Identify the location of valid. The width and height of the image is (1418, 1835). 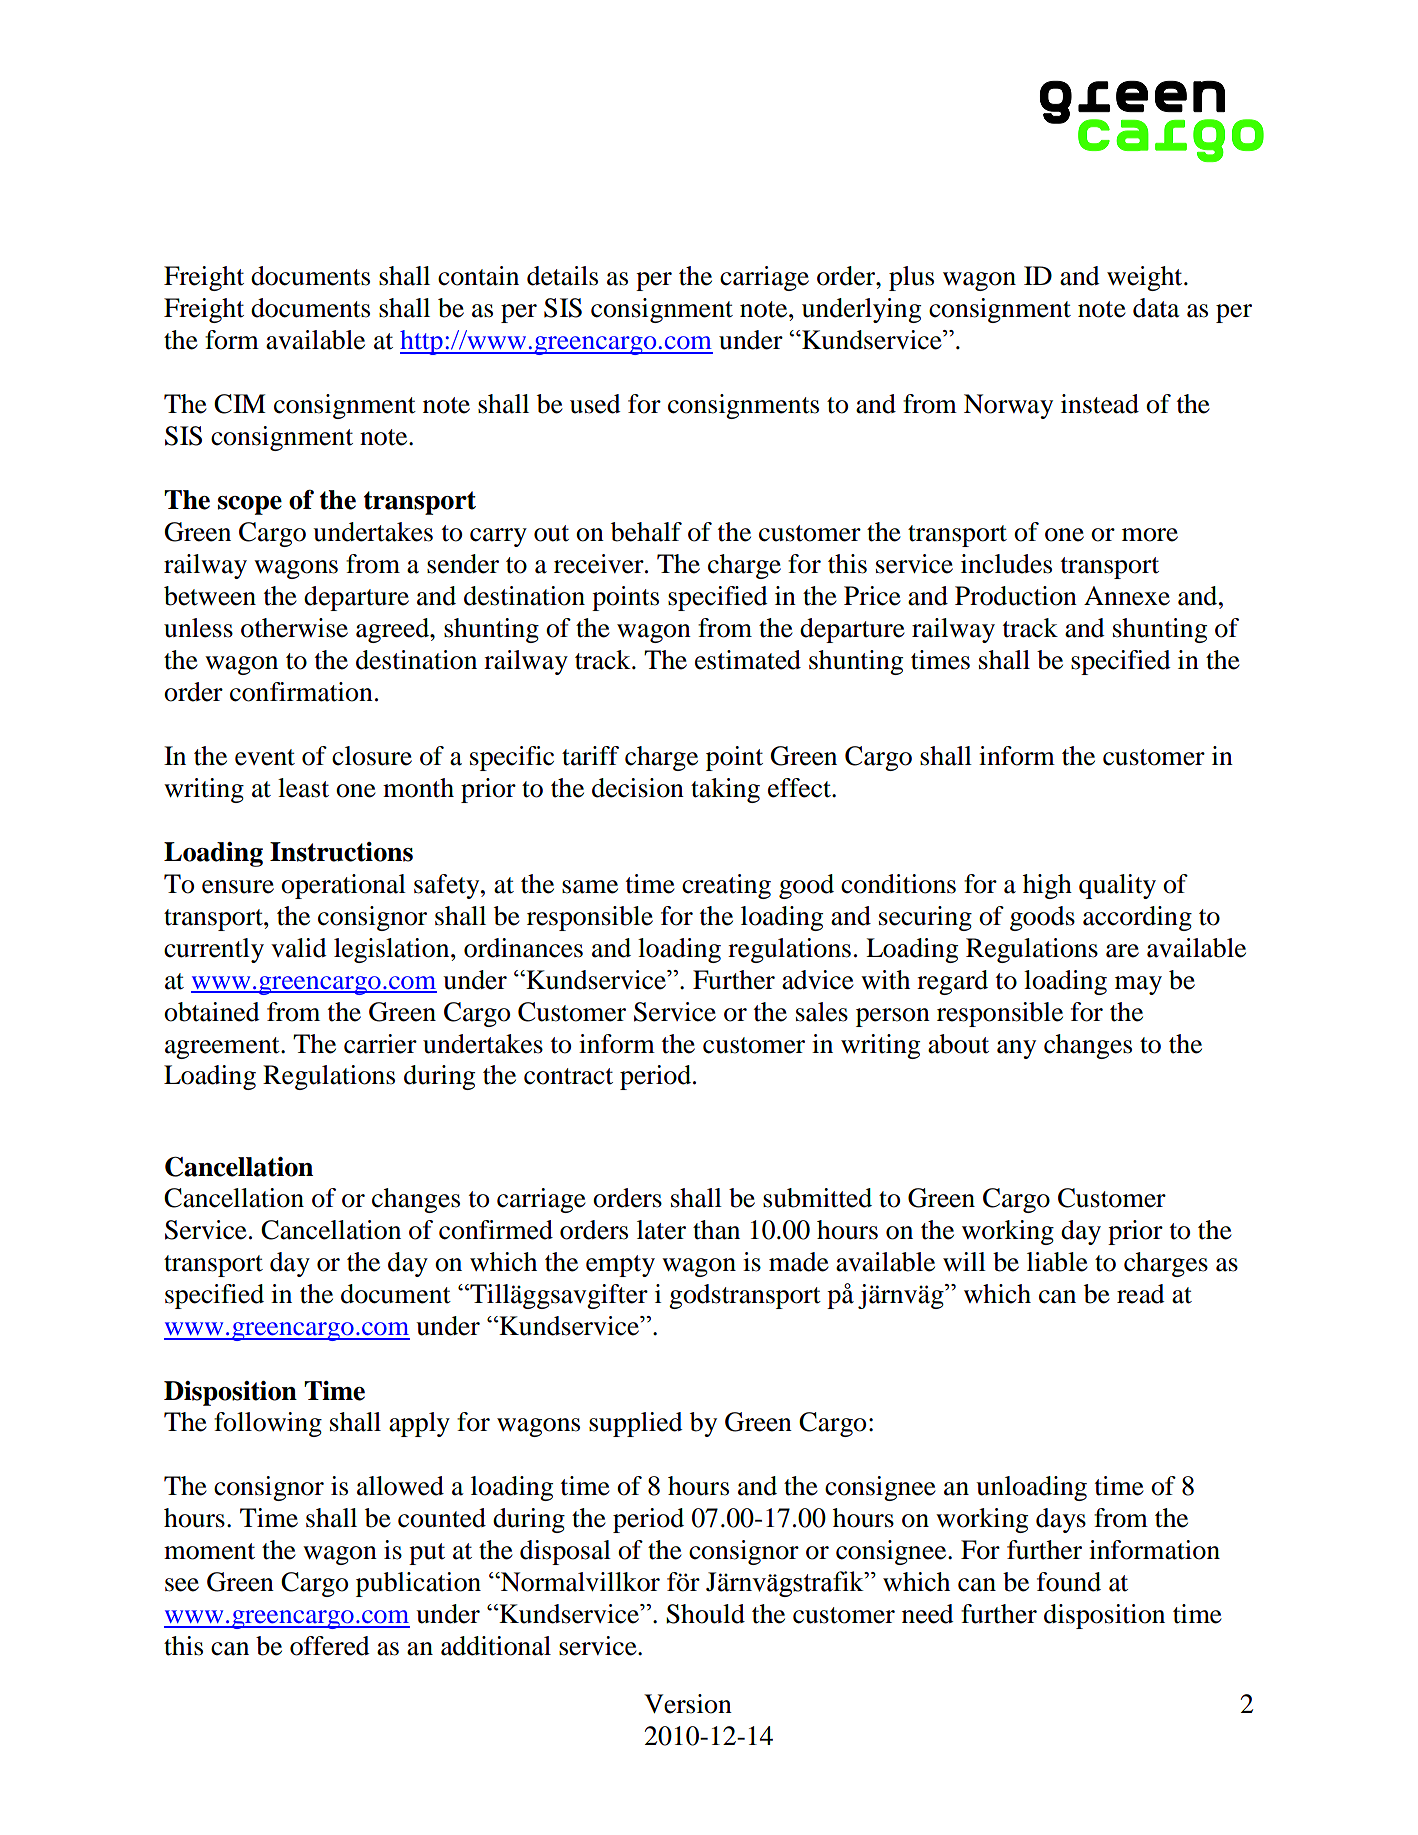
(299, 948).
